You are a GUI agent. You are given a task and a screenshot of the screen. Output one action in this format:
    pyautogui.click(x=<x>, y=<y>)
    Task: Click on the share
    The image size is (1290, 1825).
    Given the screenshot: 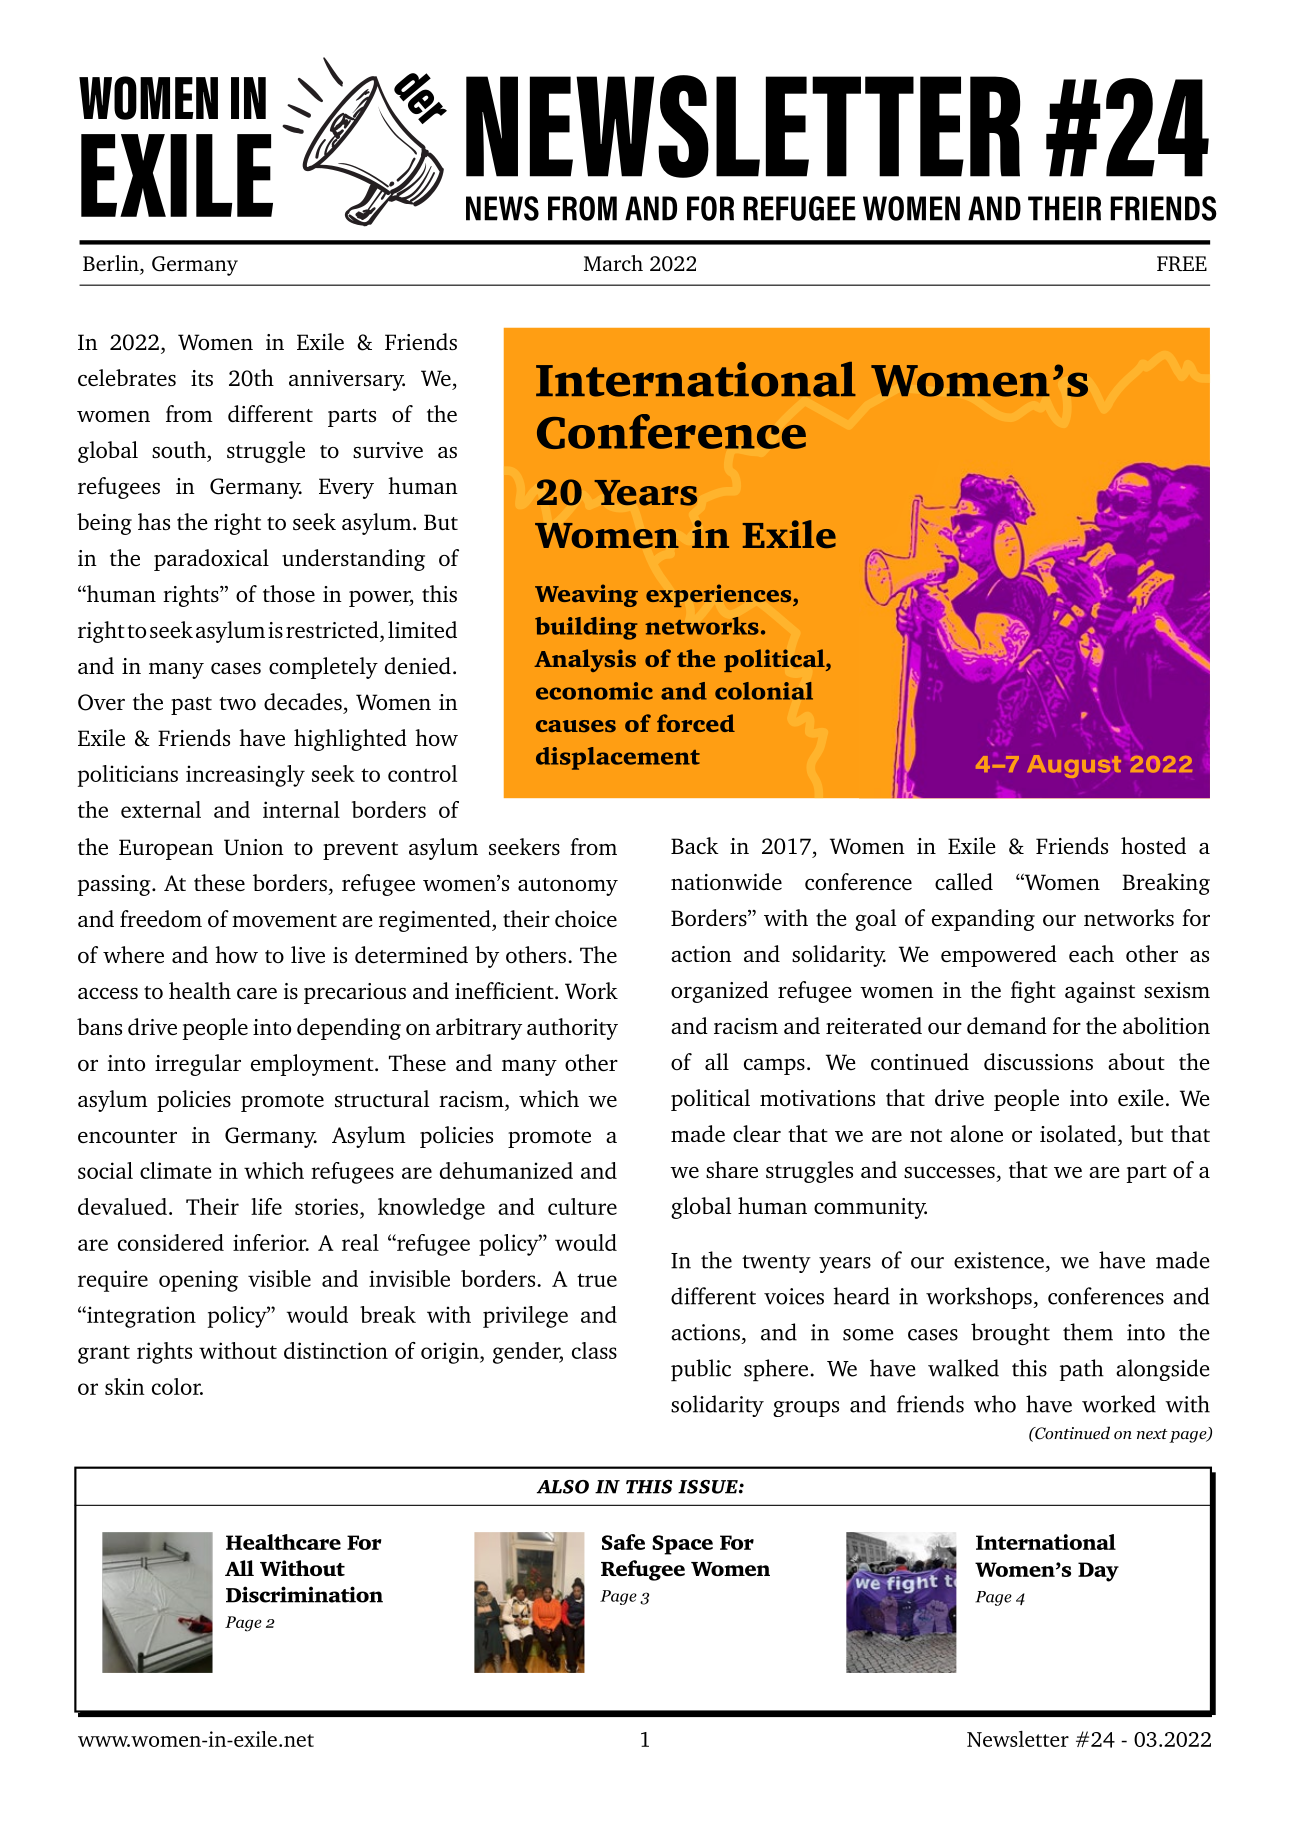 What is the action you would take?
    pyautogui.click(x=732, y=1169)
